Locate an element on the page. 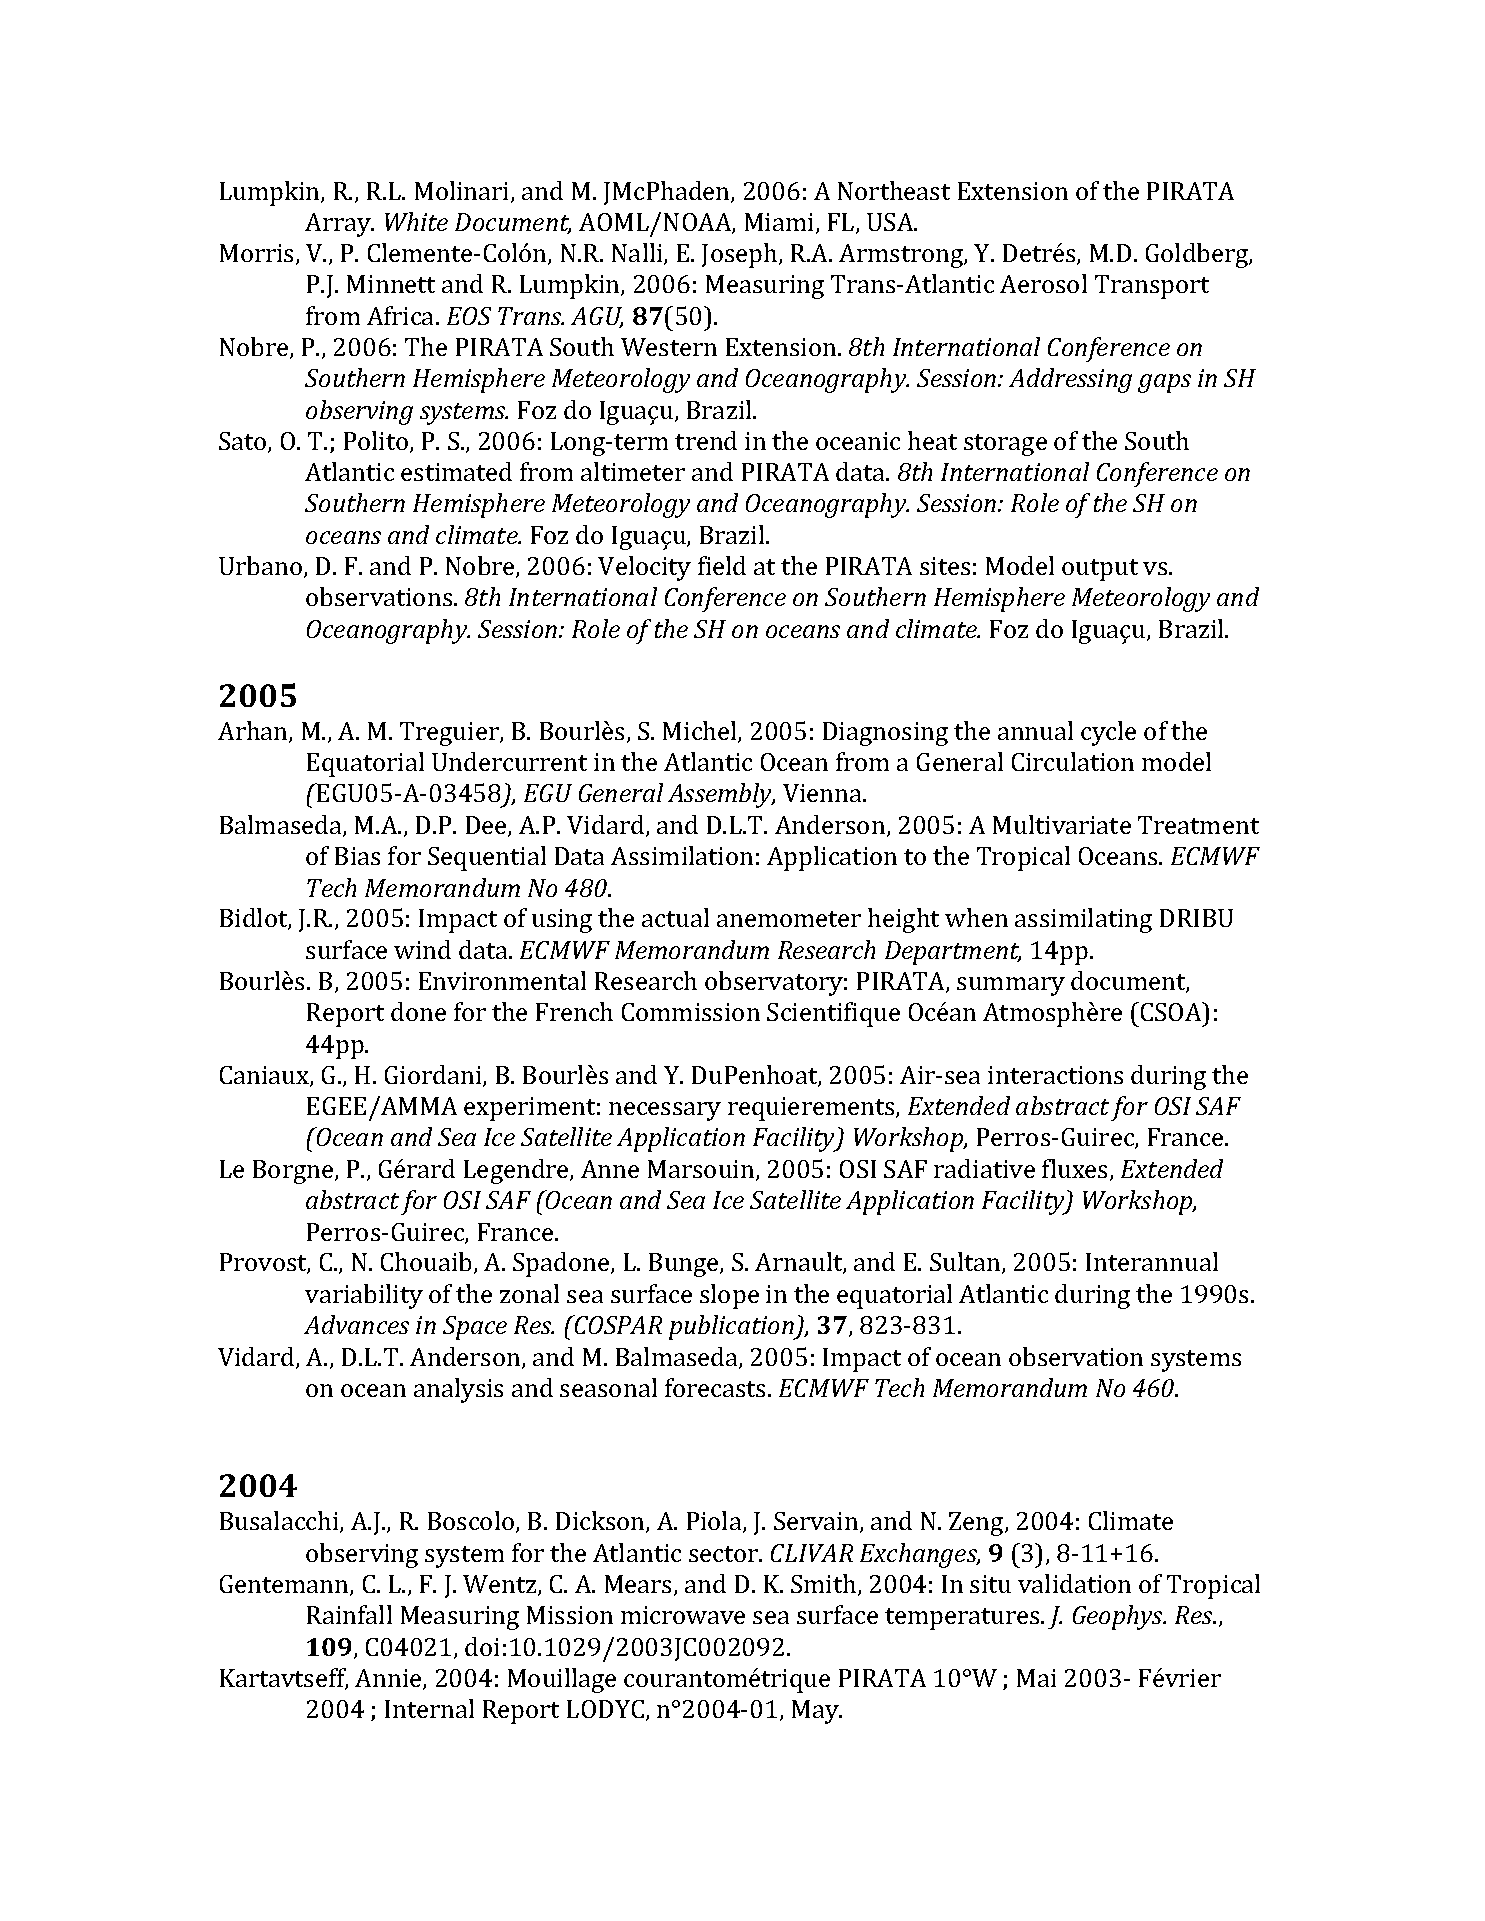 The image size is (1485, 1921). wind is located at coordinates (422, 949).
